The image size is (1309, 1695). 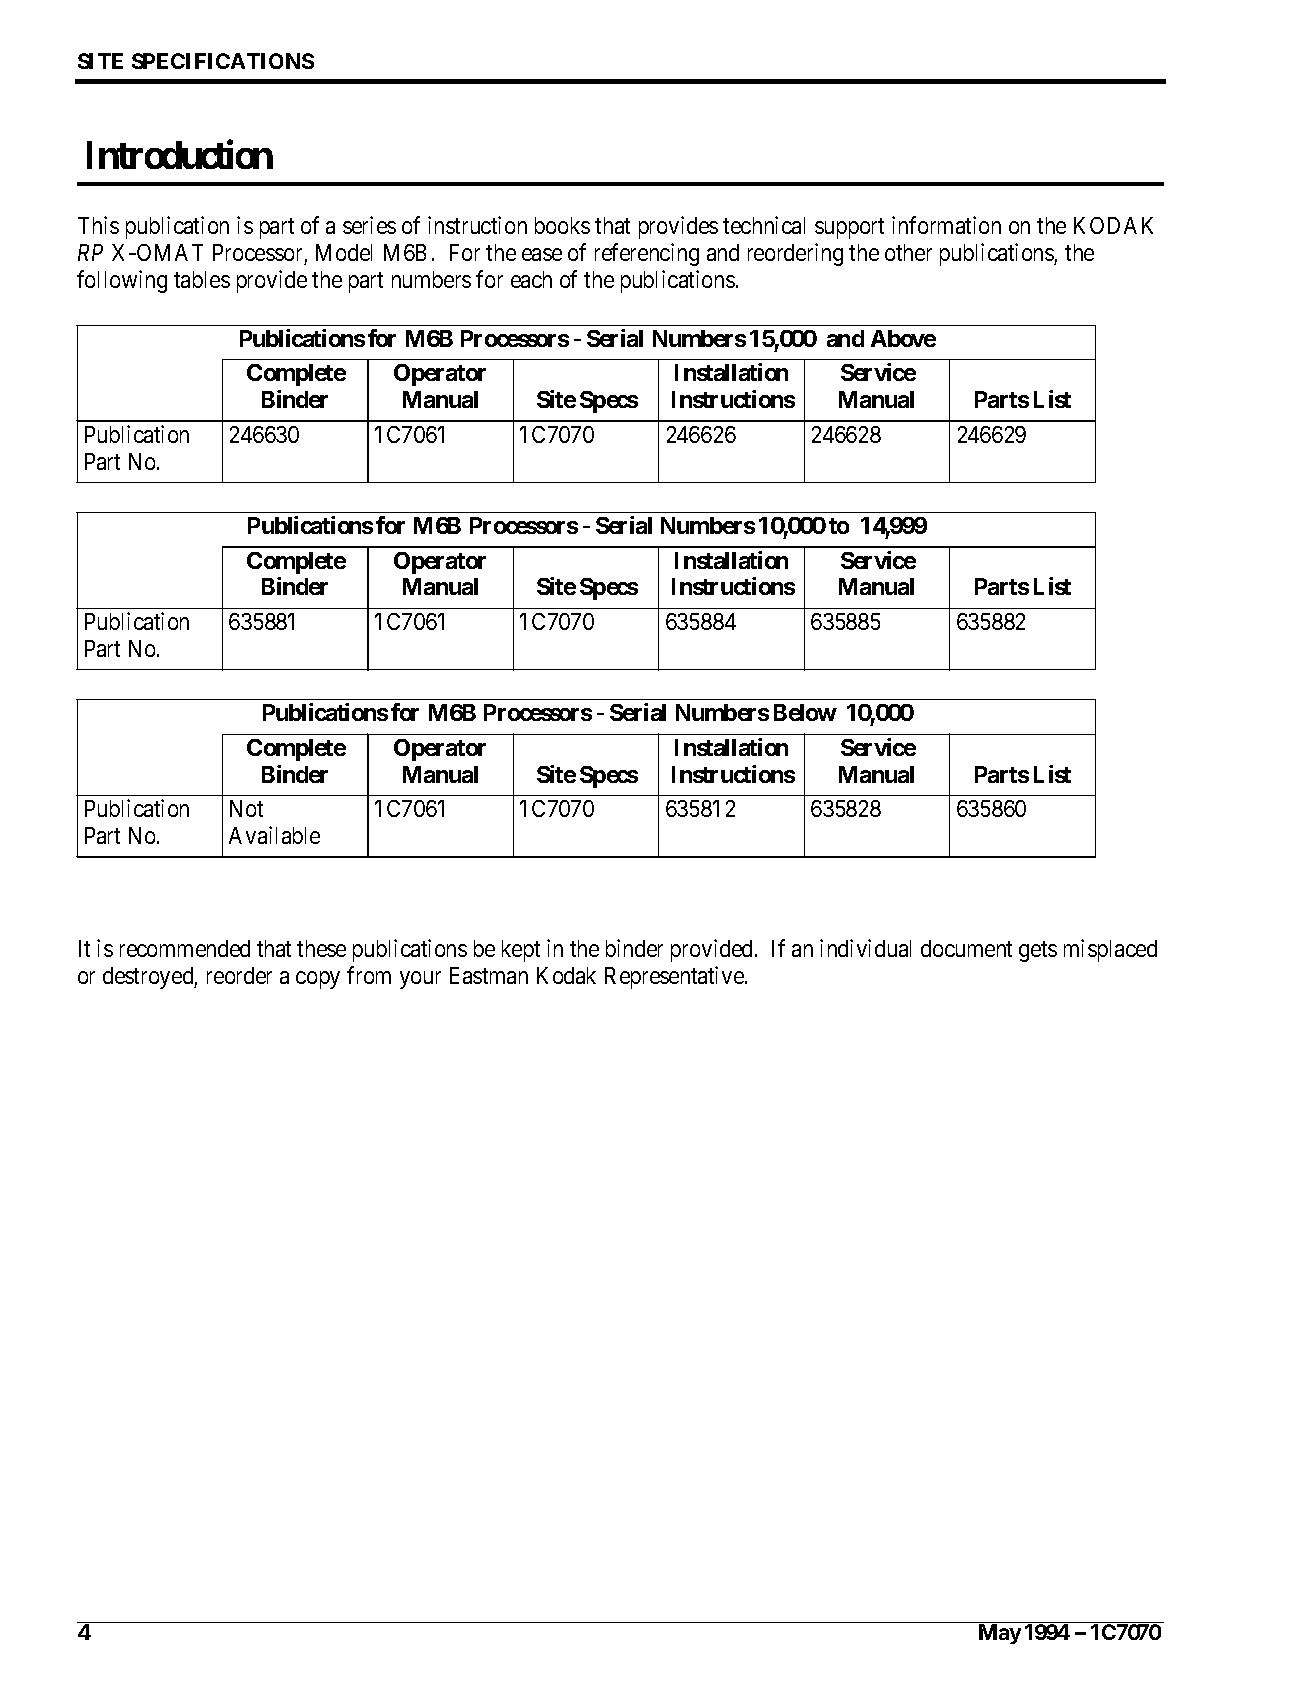 I want to click on Not, so click(x=246, y=808).
